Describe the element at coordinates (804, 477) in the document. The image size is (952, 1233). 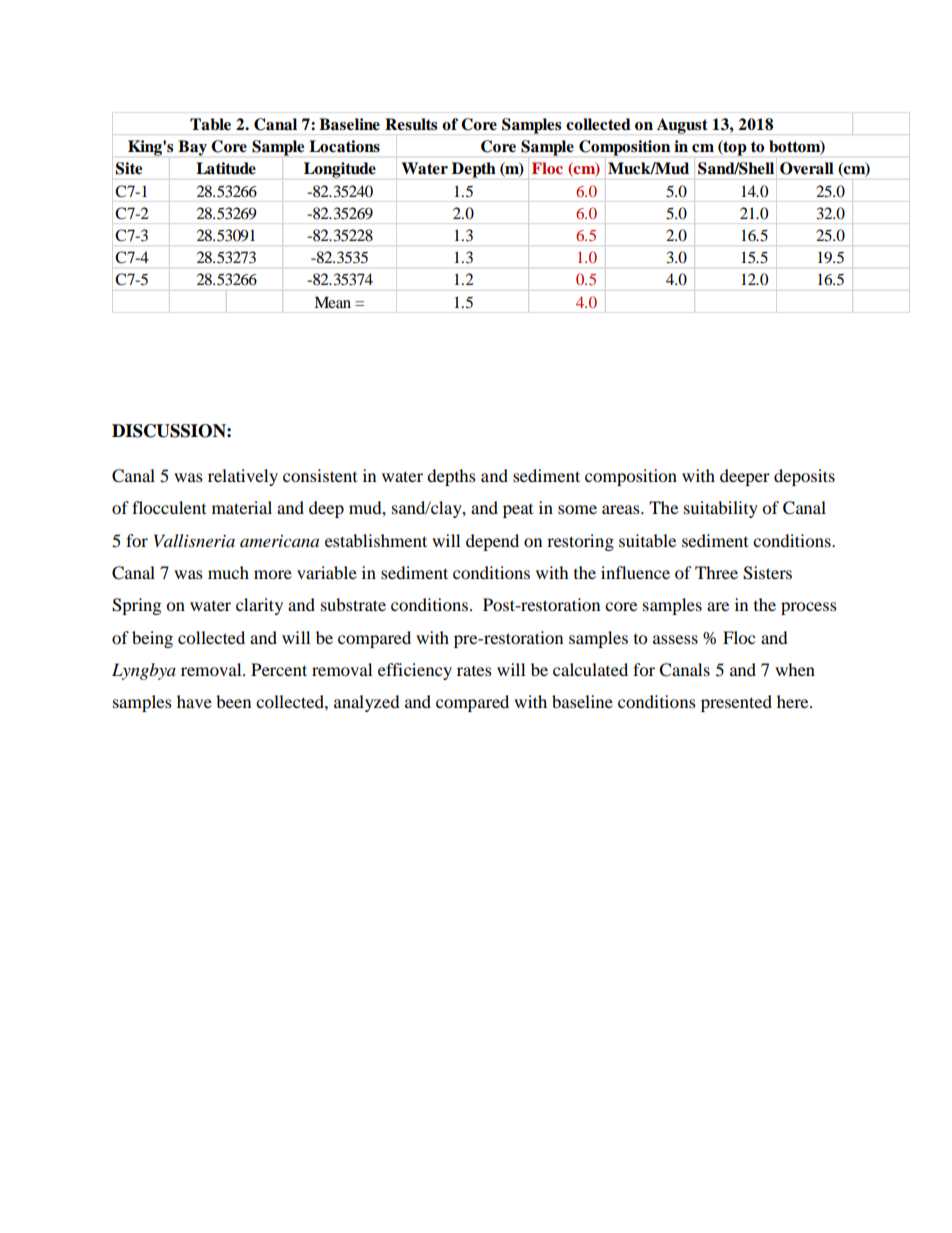
I see `deposits` at that location.
